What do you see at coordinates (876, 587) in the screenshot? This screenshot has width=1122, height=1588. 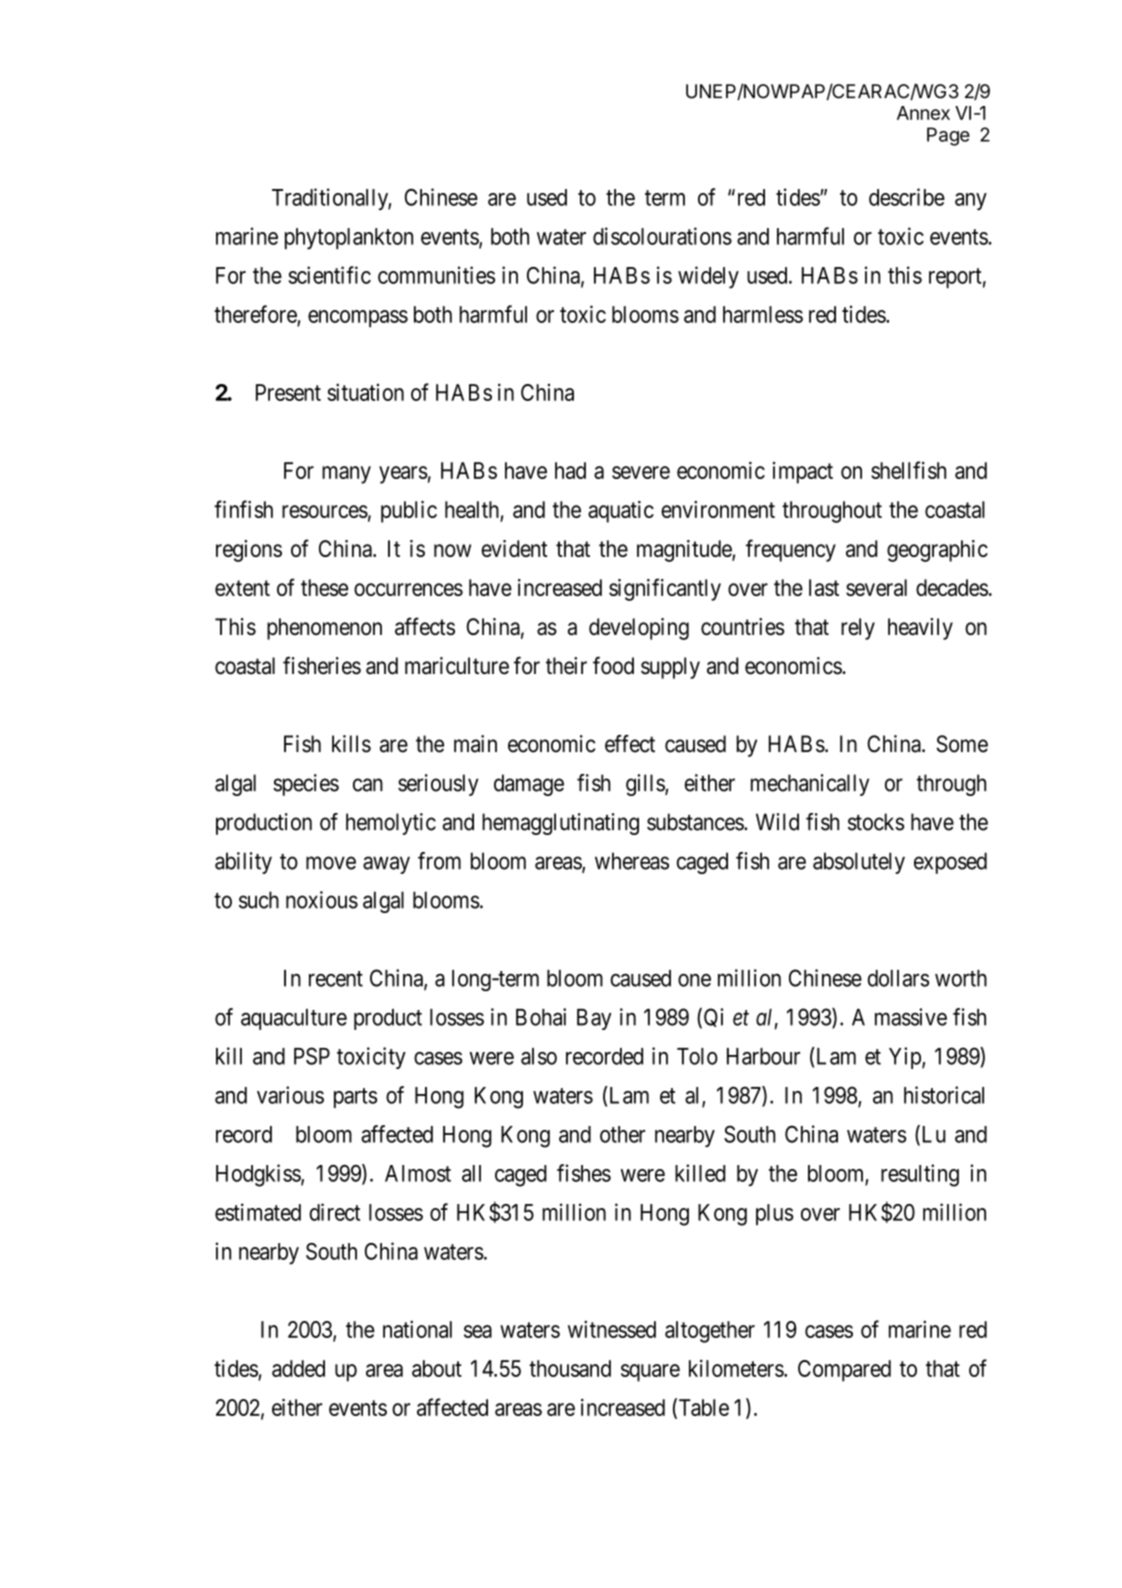 I see `several` at bounding box center [876, 587].
